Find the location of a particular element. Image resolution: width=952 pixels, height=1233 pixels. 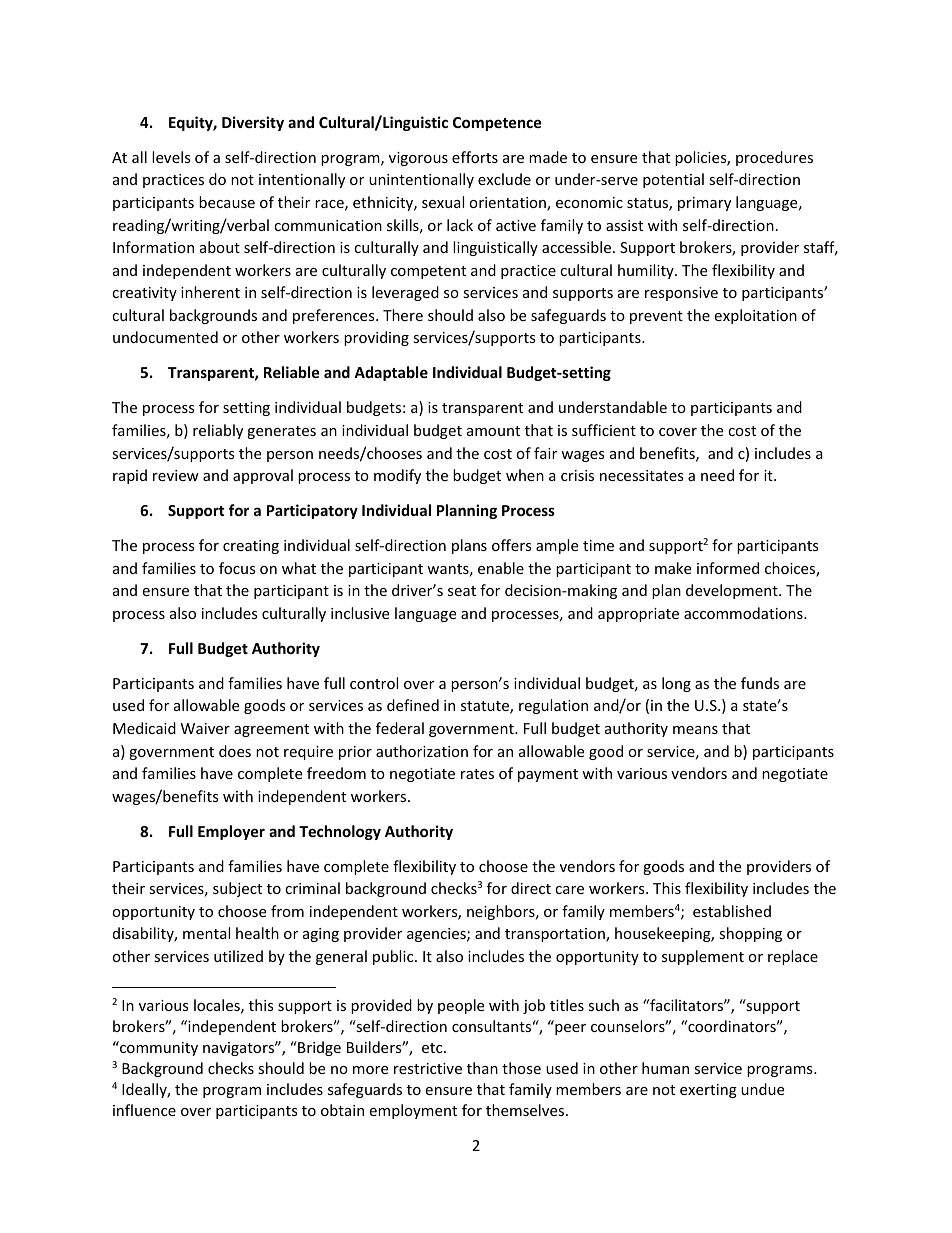

potential is located at coordinates (673, 180).
